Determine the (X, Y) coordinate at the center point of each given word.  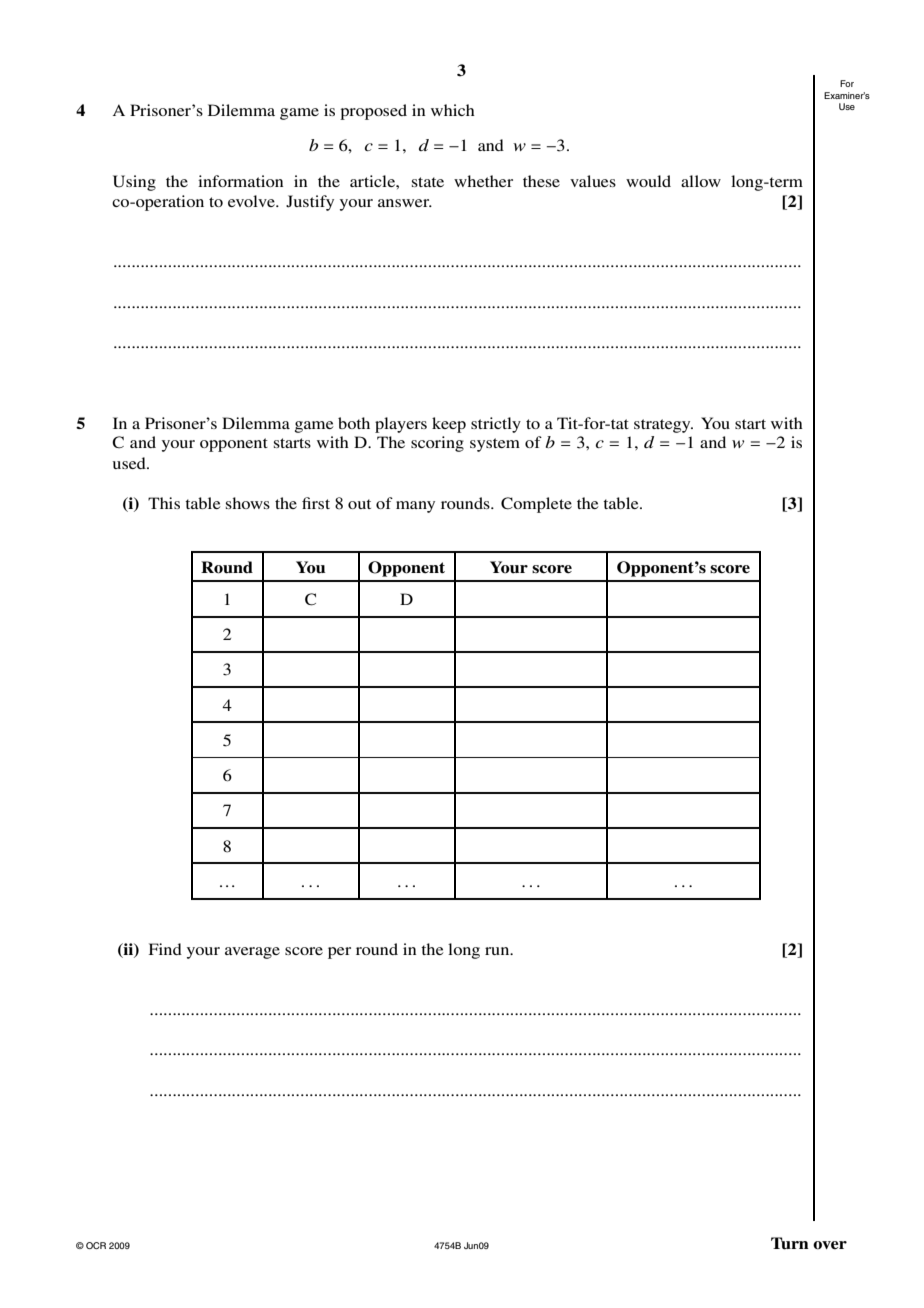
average (252, 953)
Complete (536, 505)
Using (134, 183)
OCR (96, 1245)
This (164, 503)
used (130, 463)
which (453, 110)
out (359, 504)
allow (701, 181)
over (830, 1245)
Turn (790, 1243)
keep (449, 425)
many (415, 507)
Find (165, 949)
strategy (663, 426)
